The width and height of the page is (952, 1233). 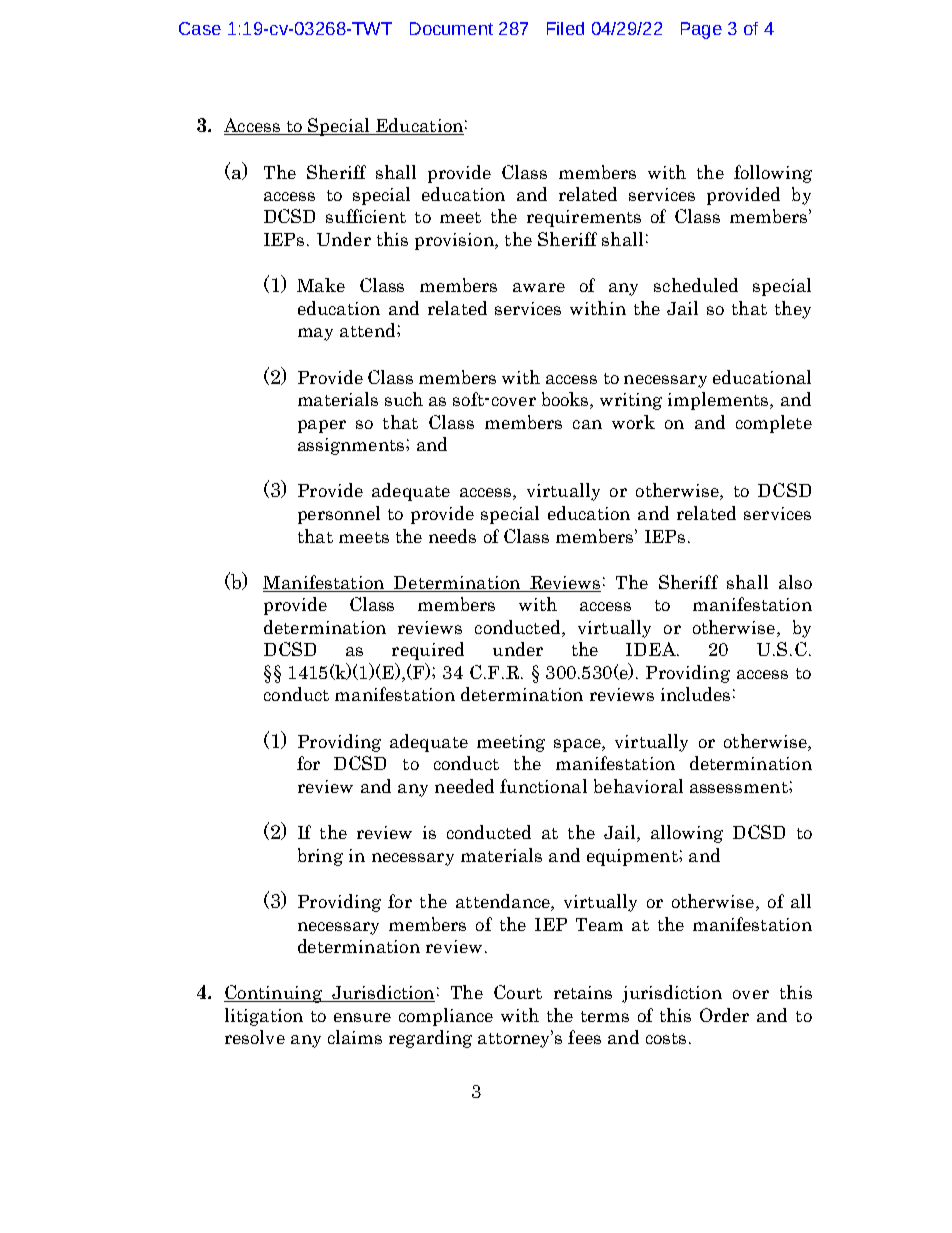 What do you see at coordinates (452, 536) in the page?
I see `needs` at bounding box center [452, 536].
